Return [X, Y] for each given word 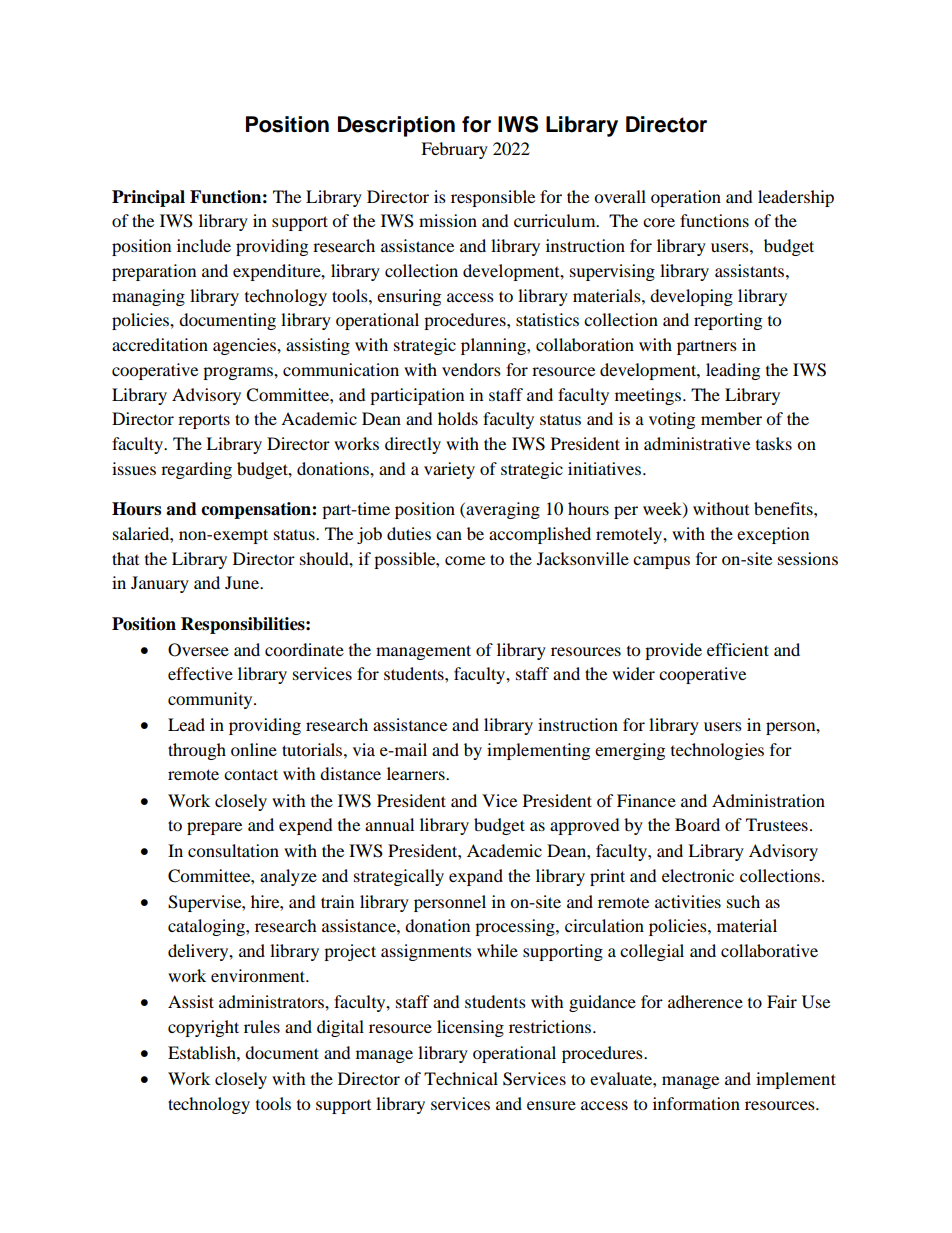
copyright [203, 1028]
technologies [717, 751]
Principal [148, 198]
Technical [461, 1078]
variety [449, 470]
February [454, 150]
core [659, 222]
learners [417, 773]
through [197, 751]
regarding [196, 470]
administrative [697, 443]
